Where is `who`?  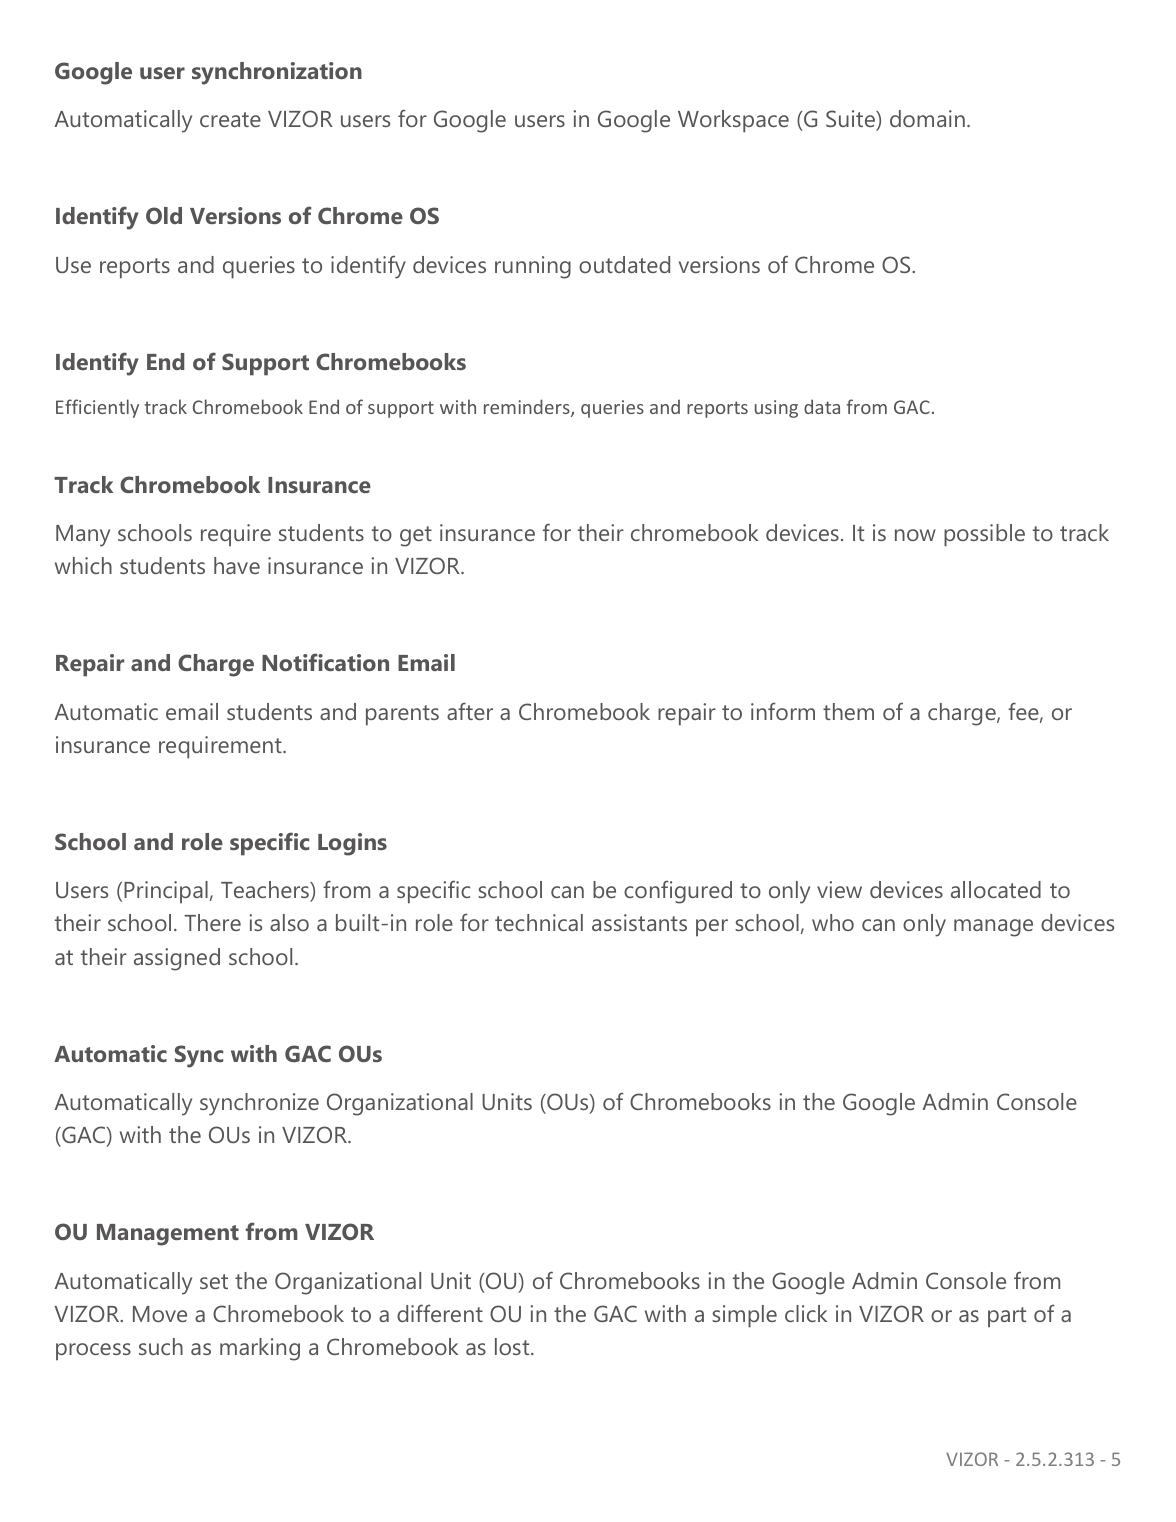 who is located at coordinates (833, 922).
